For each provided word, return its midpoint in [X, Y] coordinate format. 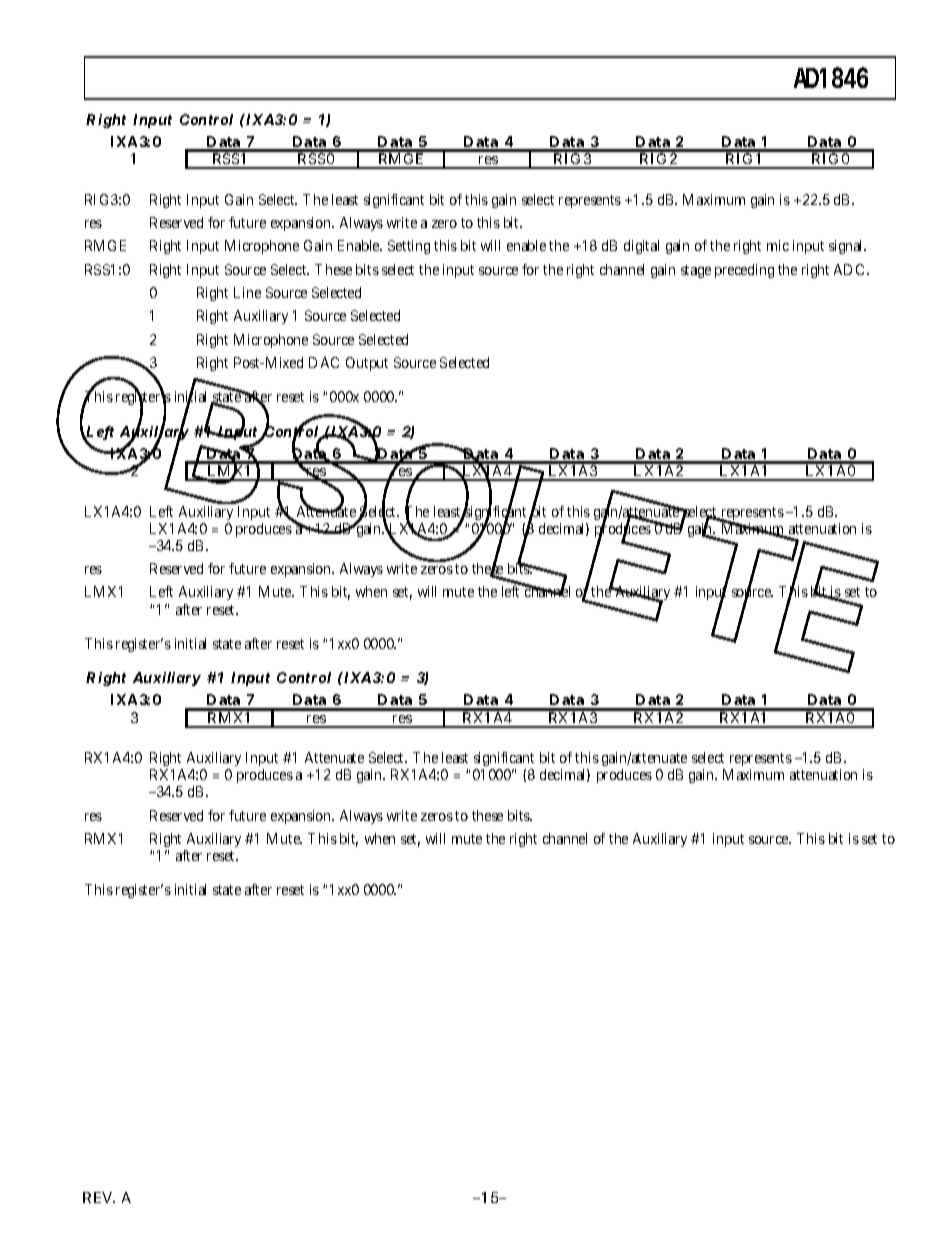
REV [97, 1197]
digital [641, 247]
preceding [744, 271]
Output [367, 364]
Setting [409, 247]
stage [696, 271]
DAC [324, 362]
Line [247, 292]
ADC [851, 269]
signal [847, 247]
